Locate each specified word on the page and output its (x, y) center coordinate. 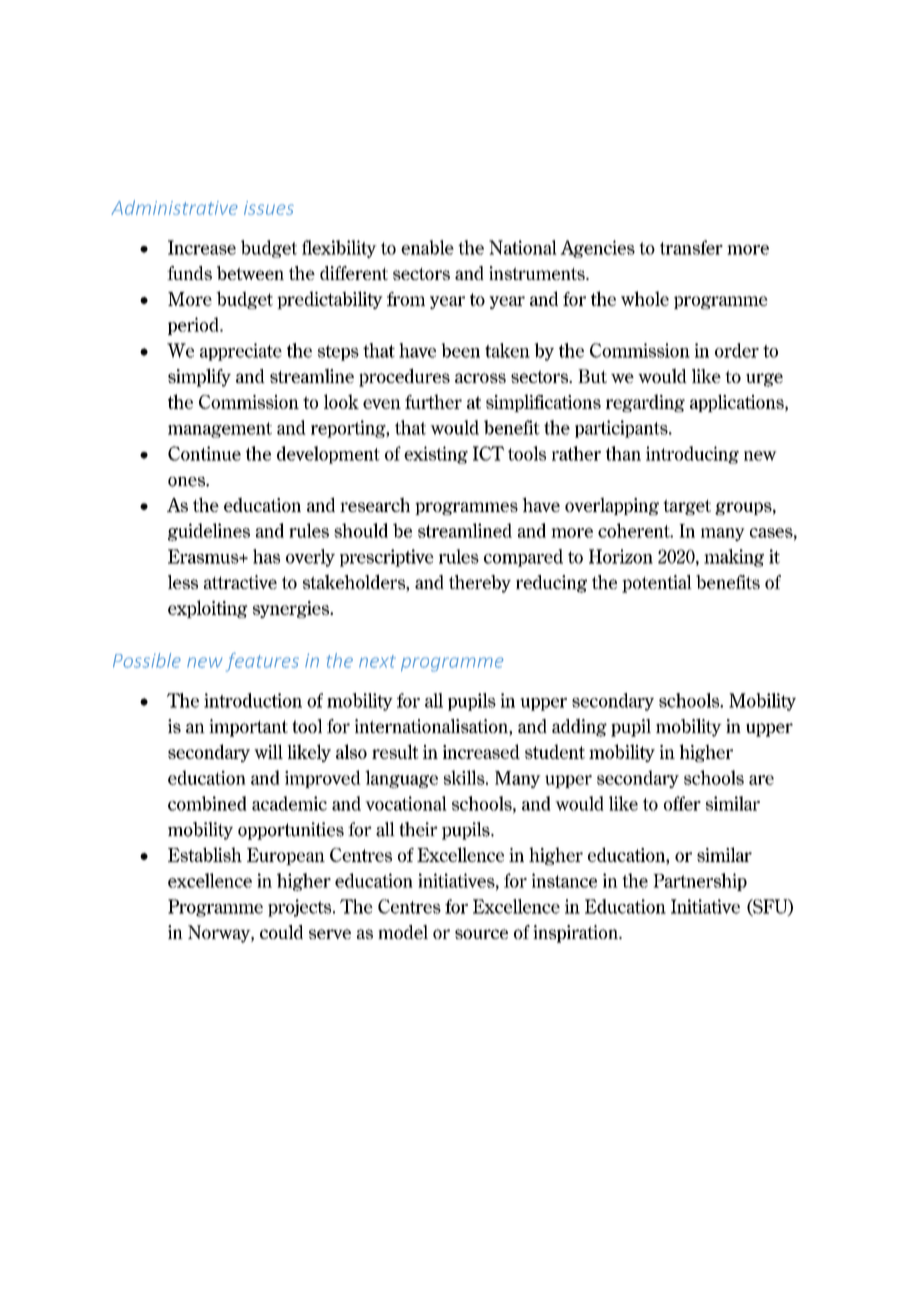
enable (427, 247)
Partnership (700, 882)
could (281, 932)
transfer (691, 247)
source (481, 934)
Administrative (174, 207)
